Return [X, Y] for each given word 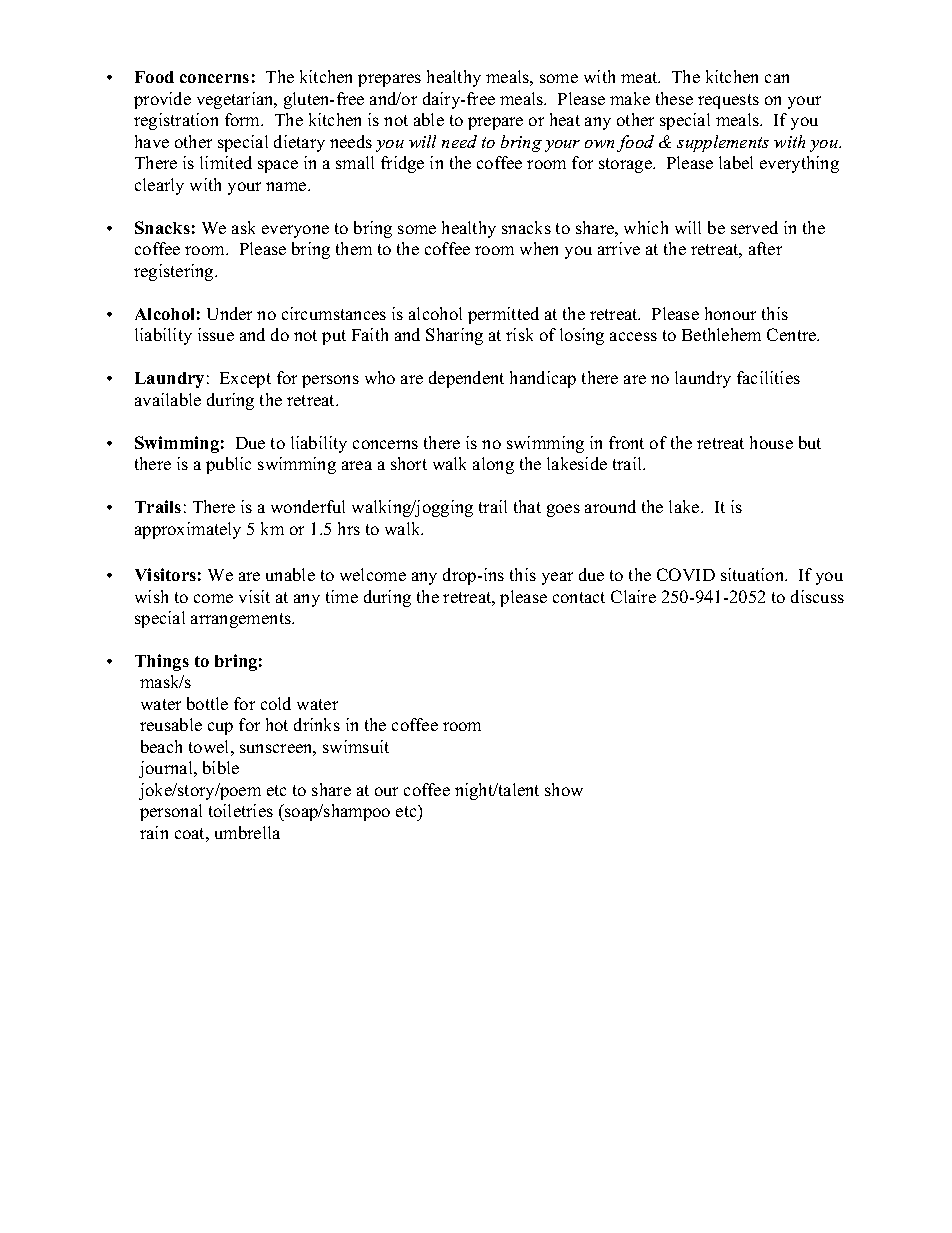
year [557, 578]
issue [216, 334]
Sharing [454, 336]
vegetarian [236, 100]
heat [565, 119]
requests [728, 101]
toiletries [241, 810]
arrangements [242, 620]
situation [754, 574]
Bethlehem [721, 334]
